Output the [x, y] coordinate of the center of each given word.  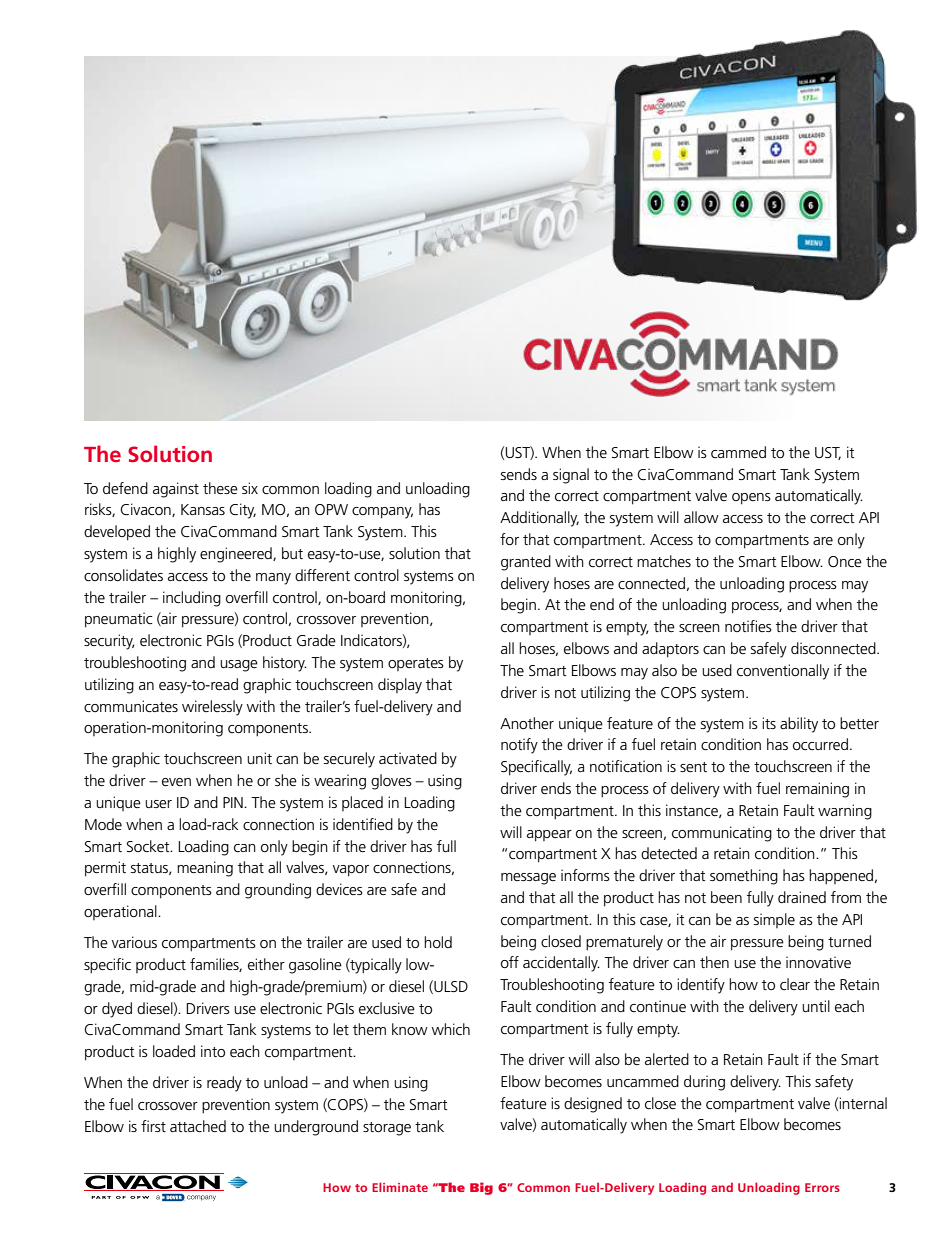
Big [481, 1188]
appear [549, 836]
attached [198, 1126]
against [176, 490]
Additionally [539, 519]
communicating [722, 834]
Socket [149, 846]
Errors [822, 1187]
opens [751, 499]
